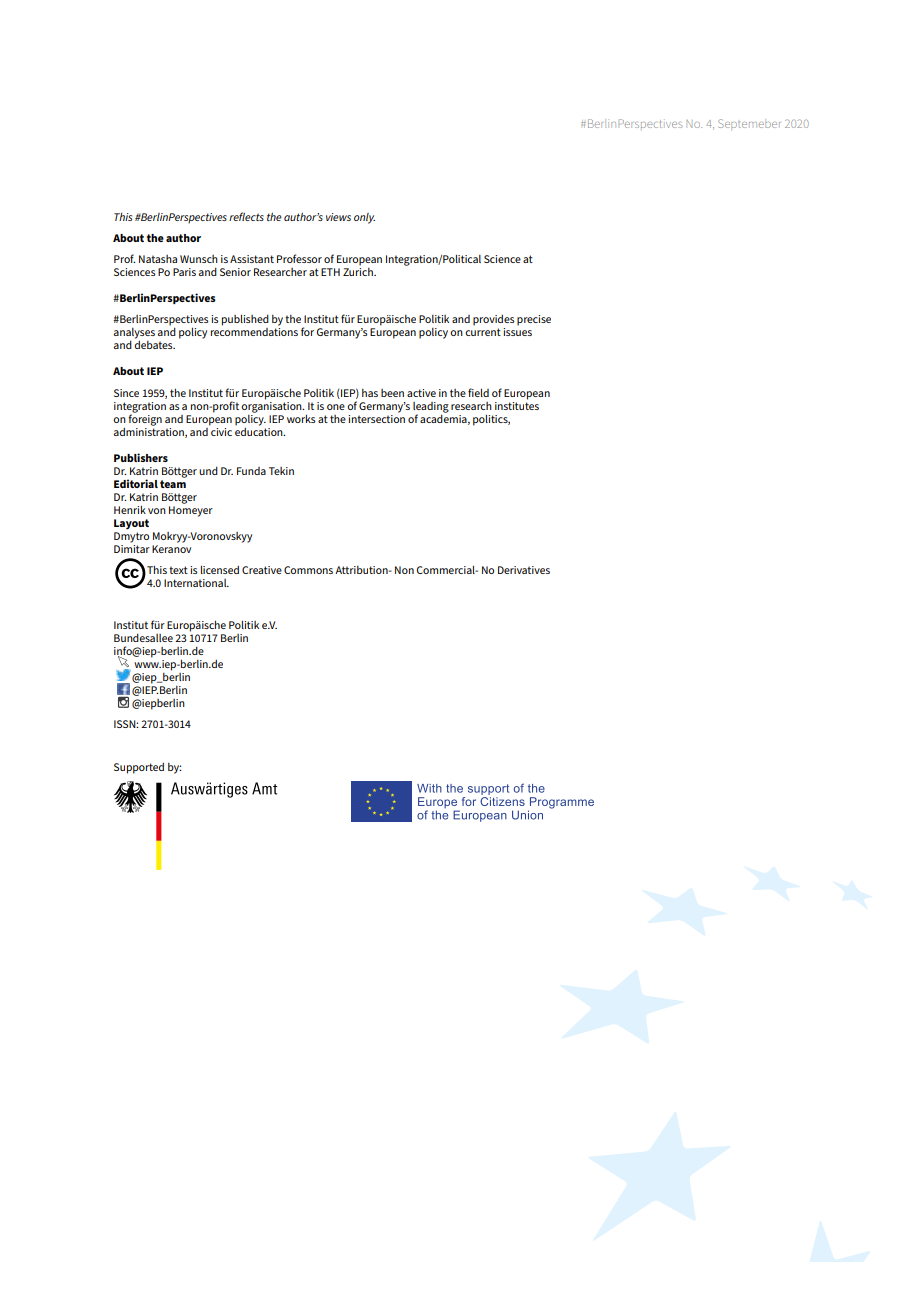 Image resolution: width=924 pixels, height=1308 pixels. What do you see at coordinates (364, 218) in the image?
I see `only` at bounding box center [364, 218].
